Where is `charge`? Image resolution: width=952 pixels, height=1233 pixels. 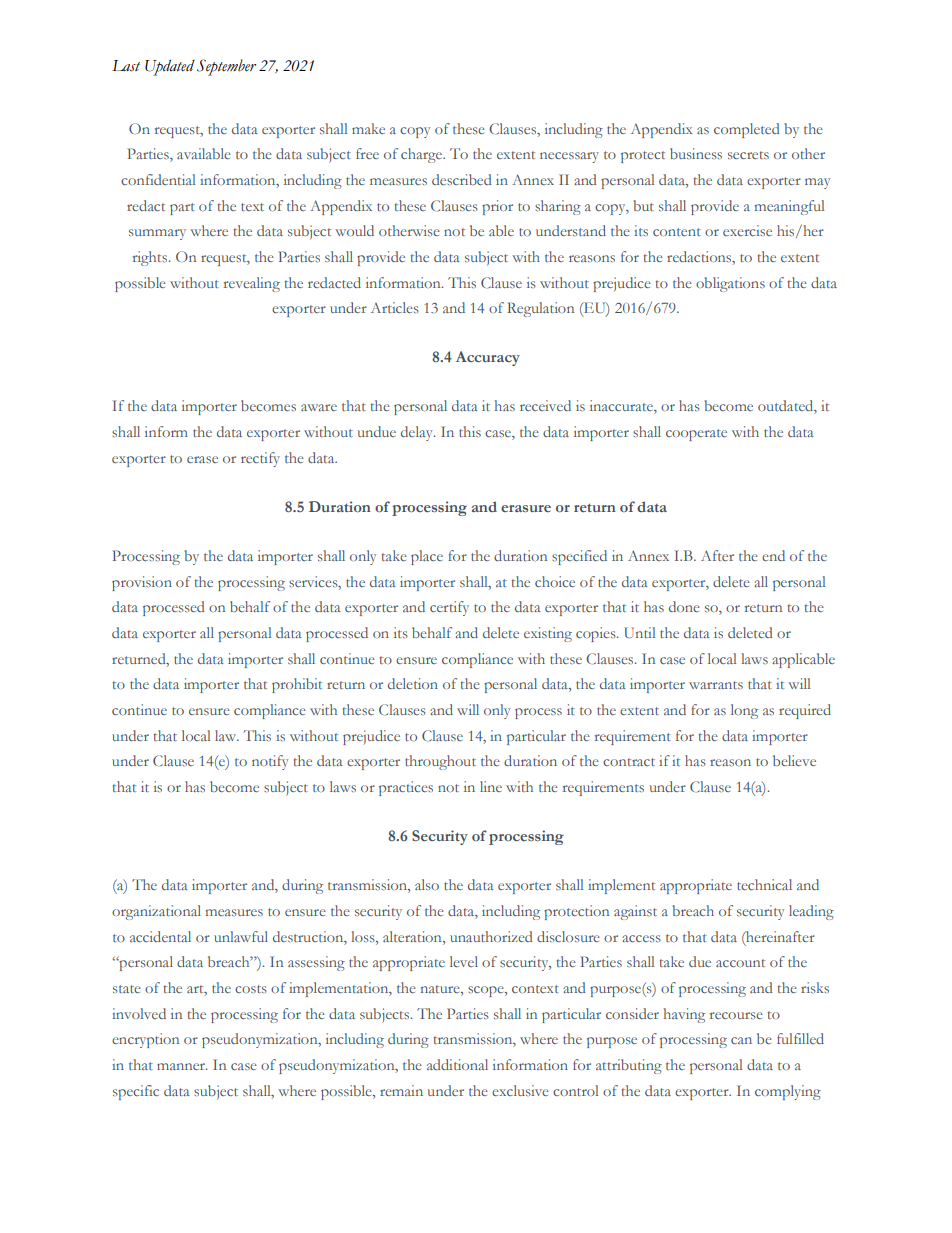
charge is located at coordinates (422, 155).
